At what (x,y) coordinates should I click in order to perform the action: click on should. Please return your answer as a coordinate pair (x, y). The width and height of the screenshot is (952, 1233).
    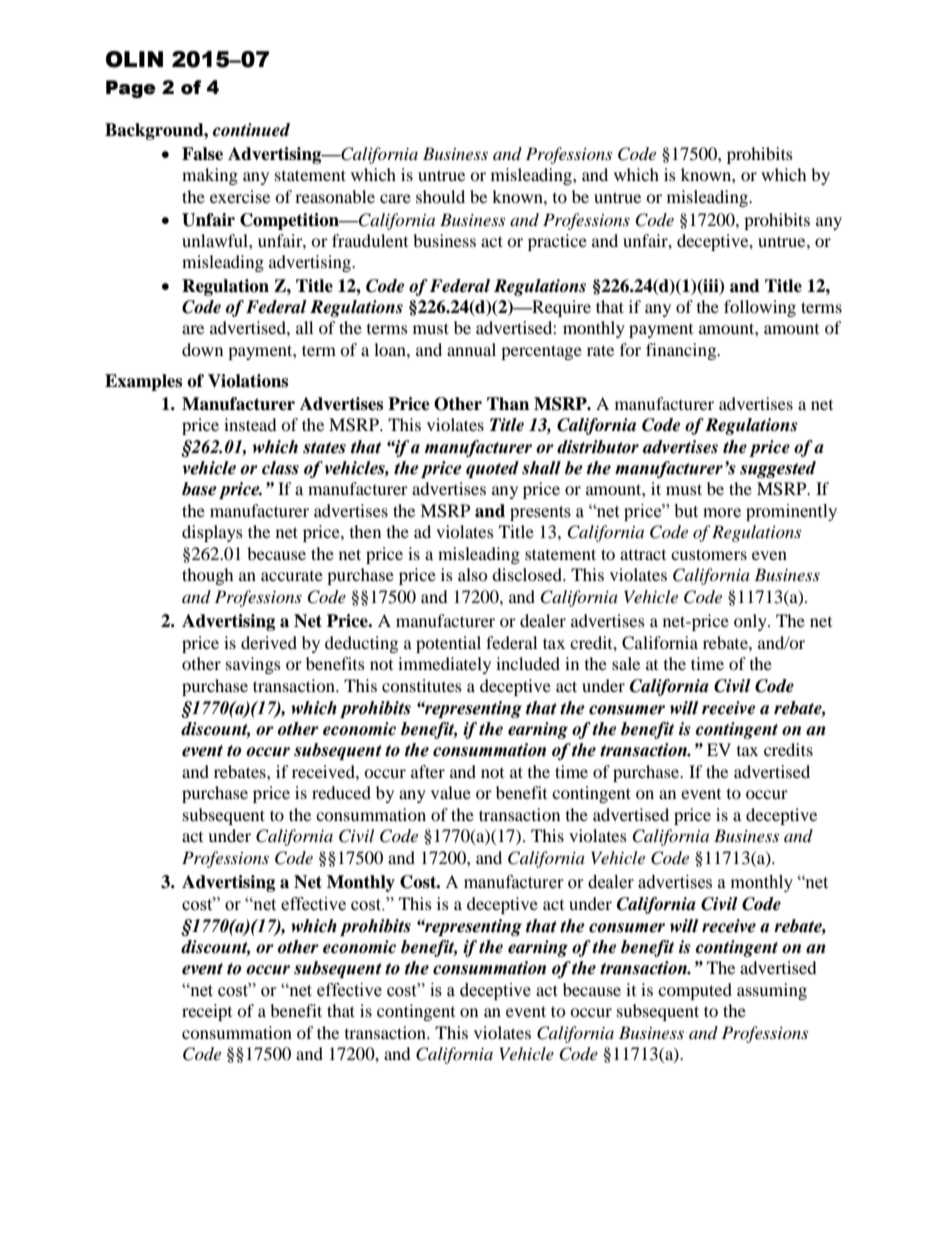
    Looking at the image, I should click on (440, 196).
